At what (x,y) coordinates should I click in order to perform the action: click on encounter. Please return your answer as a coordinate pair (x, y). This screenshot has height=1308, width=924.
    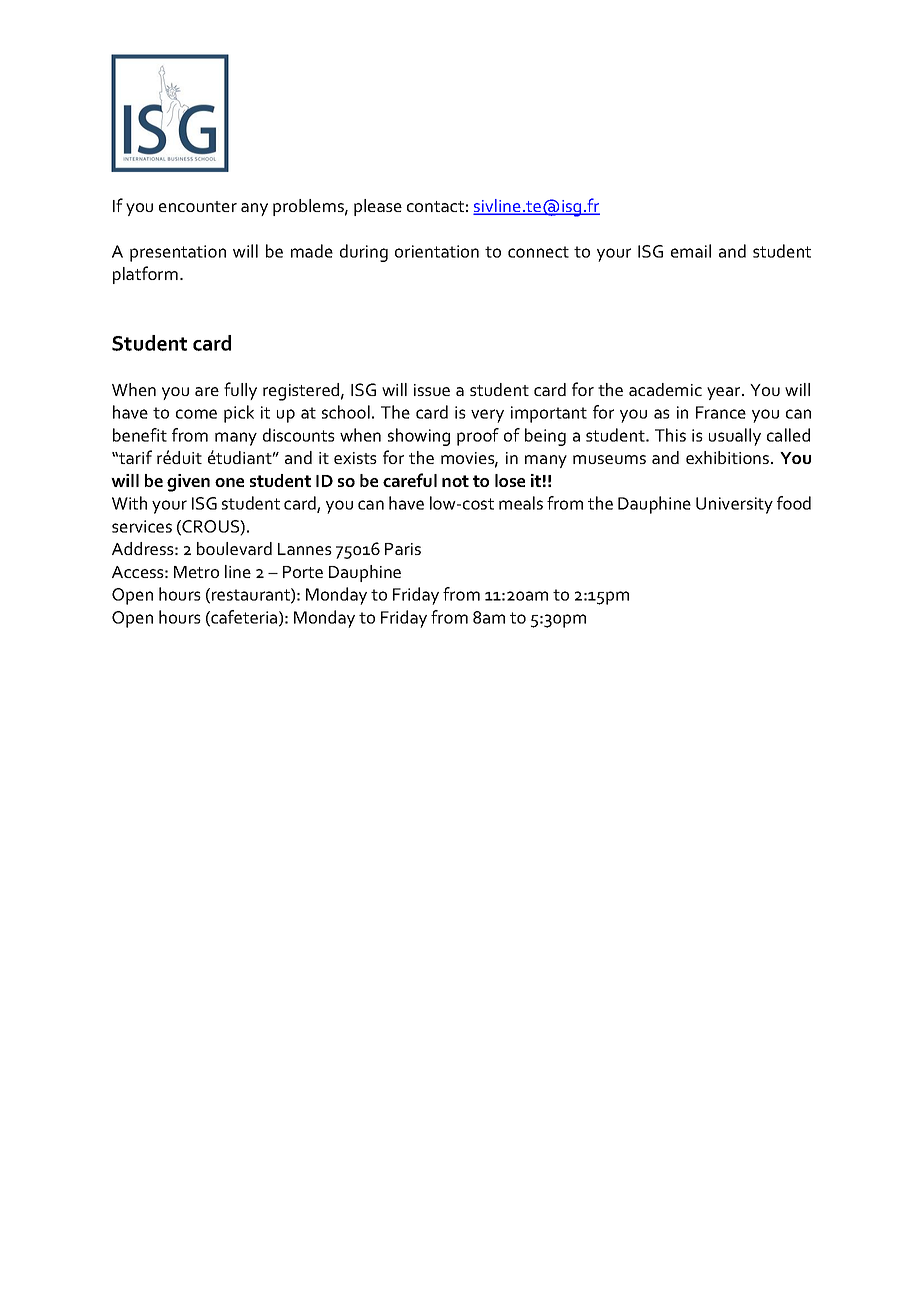
    Looking at the image, I should click on (198, 206).
